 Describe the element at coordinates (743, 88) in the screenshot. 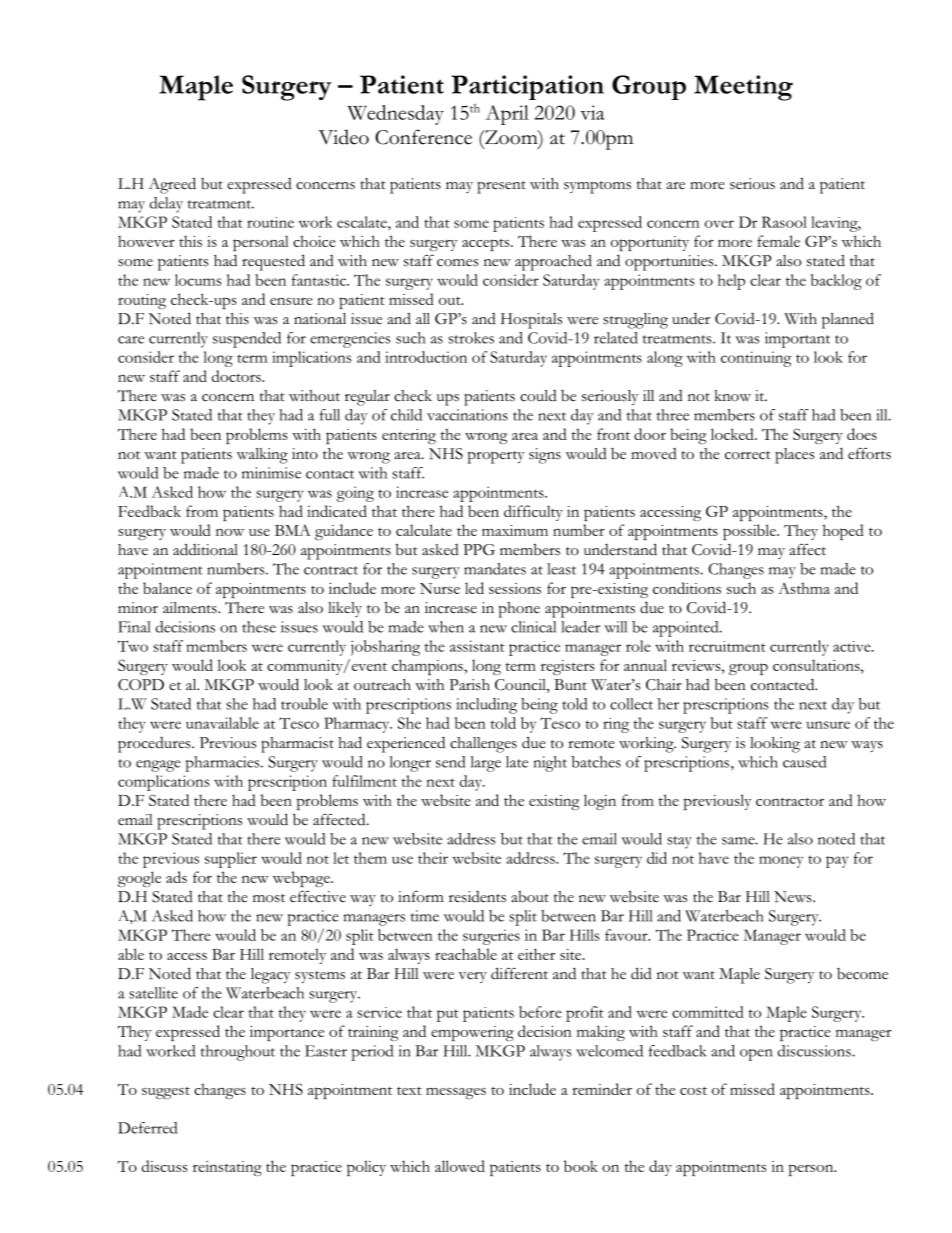

I see `Meeting` at that location.
